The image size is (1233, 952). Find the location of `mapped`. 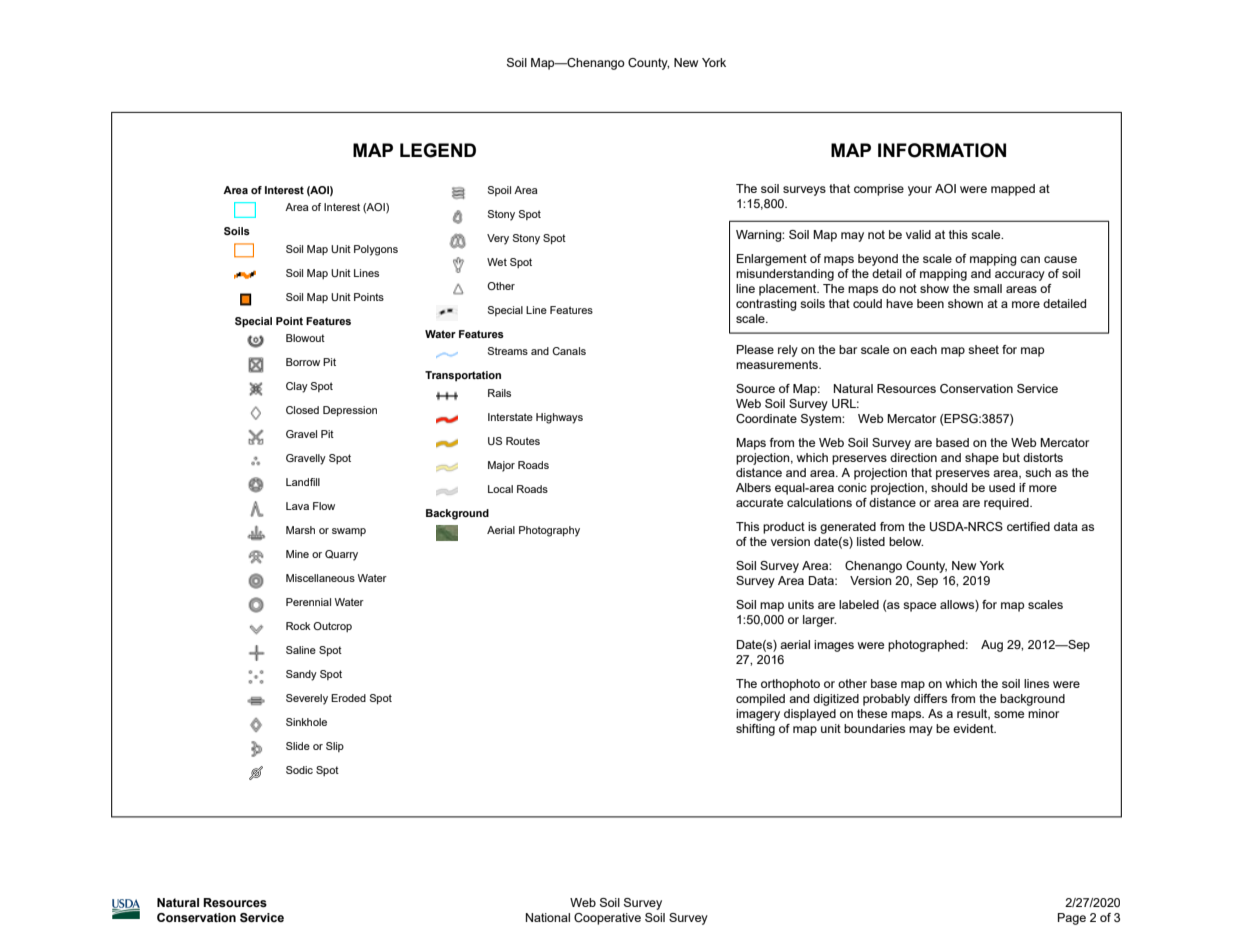

mapped is located at coordinates (1013, 190).
